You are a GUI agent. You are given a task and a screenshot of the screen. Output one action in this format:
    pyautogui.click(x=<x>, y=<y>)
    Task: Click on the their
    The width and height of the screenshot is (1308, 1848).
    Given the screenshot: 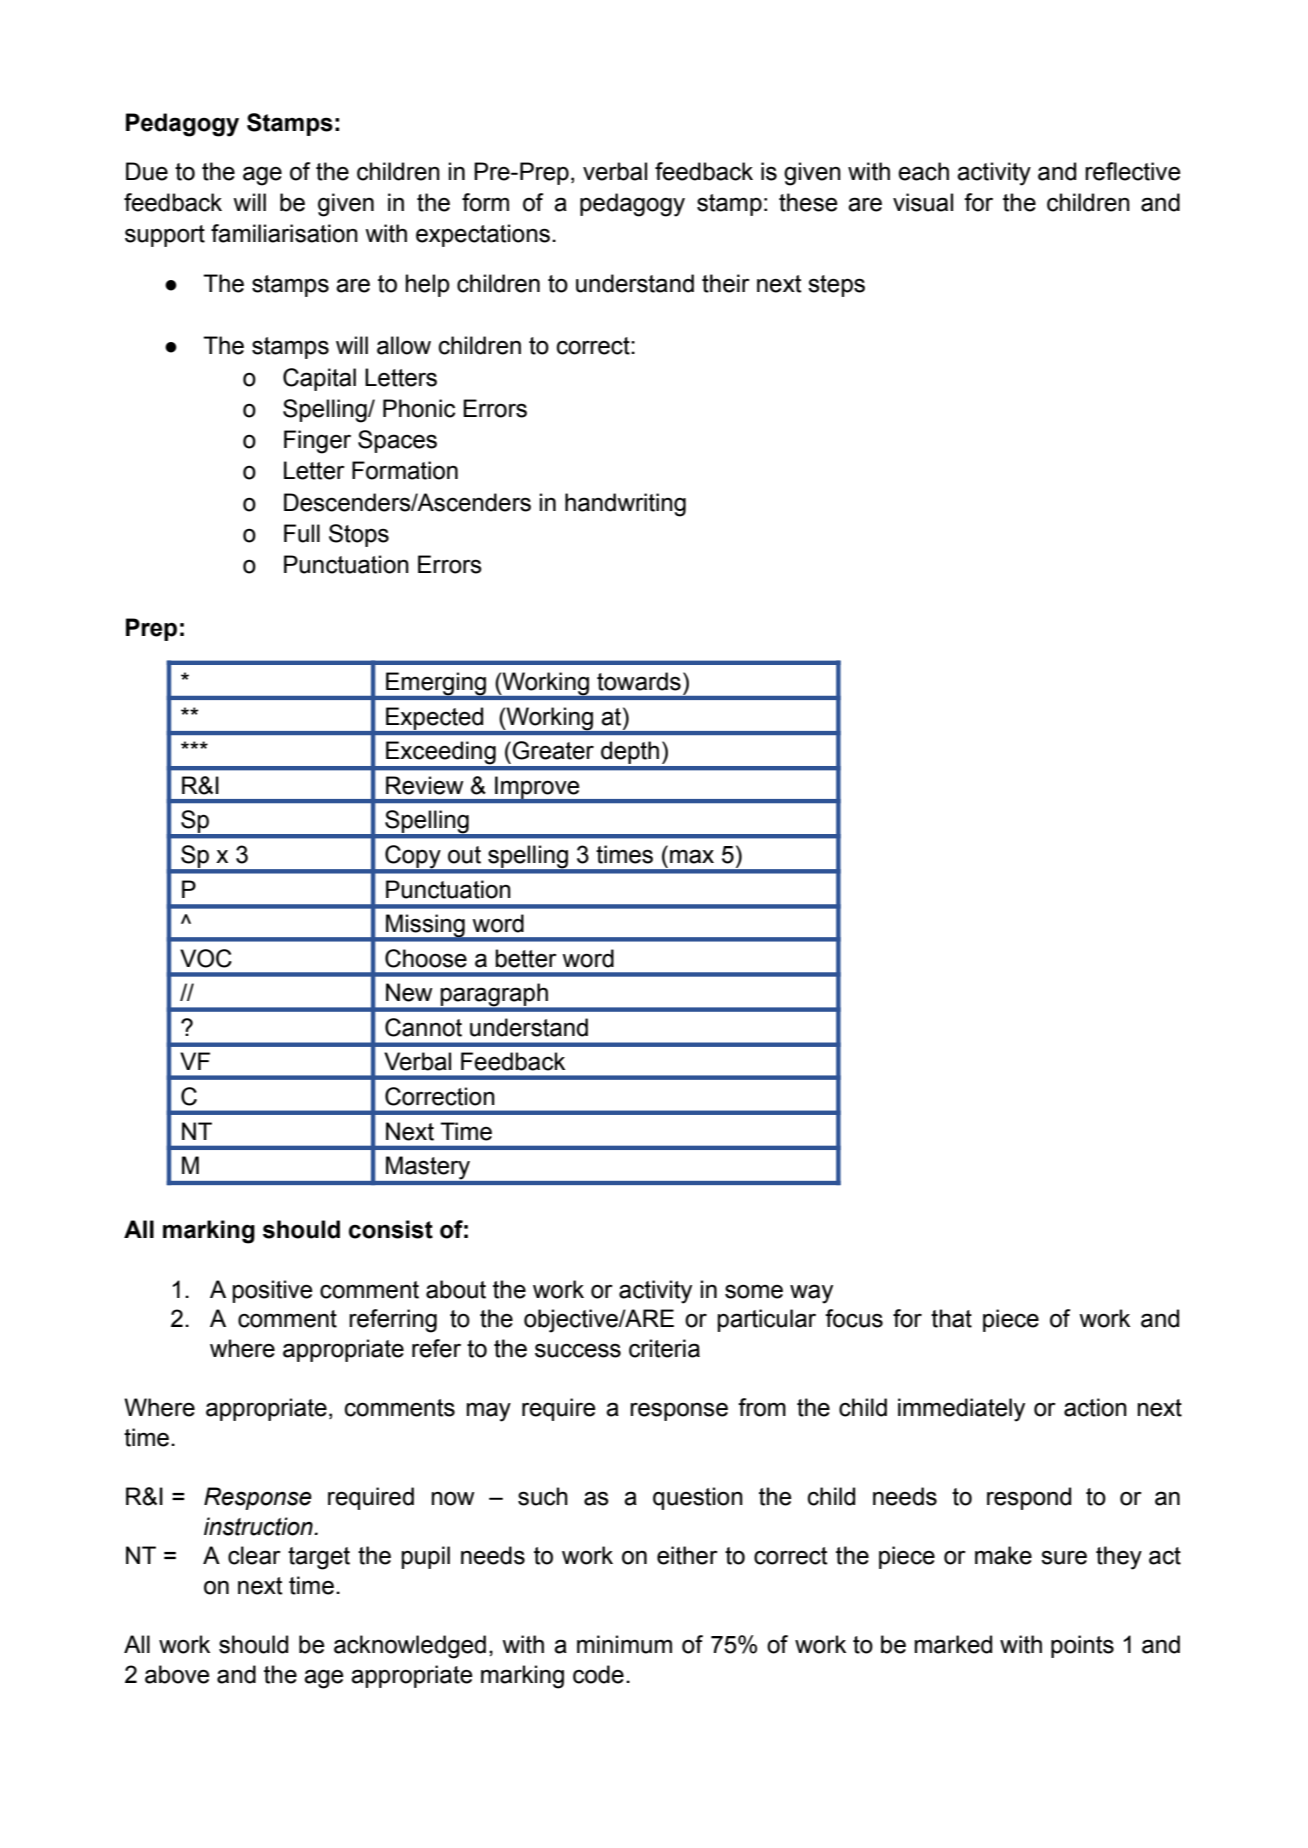 What is the action you would take?
    pyautogui.click(x=726, y=283)
